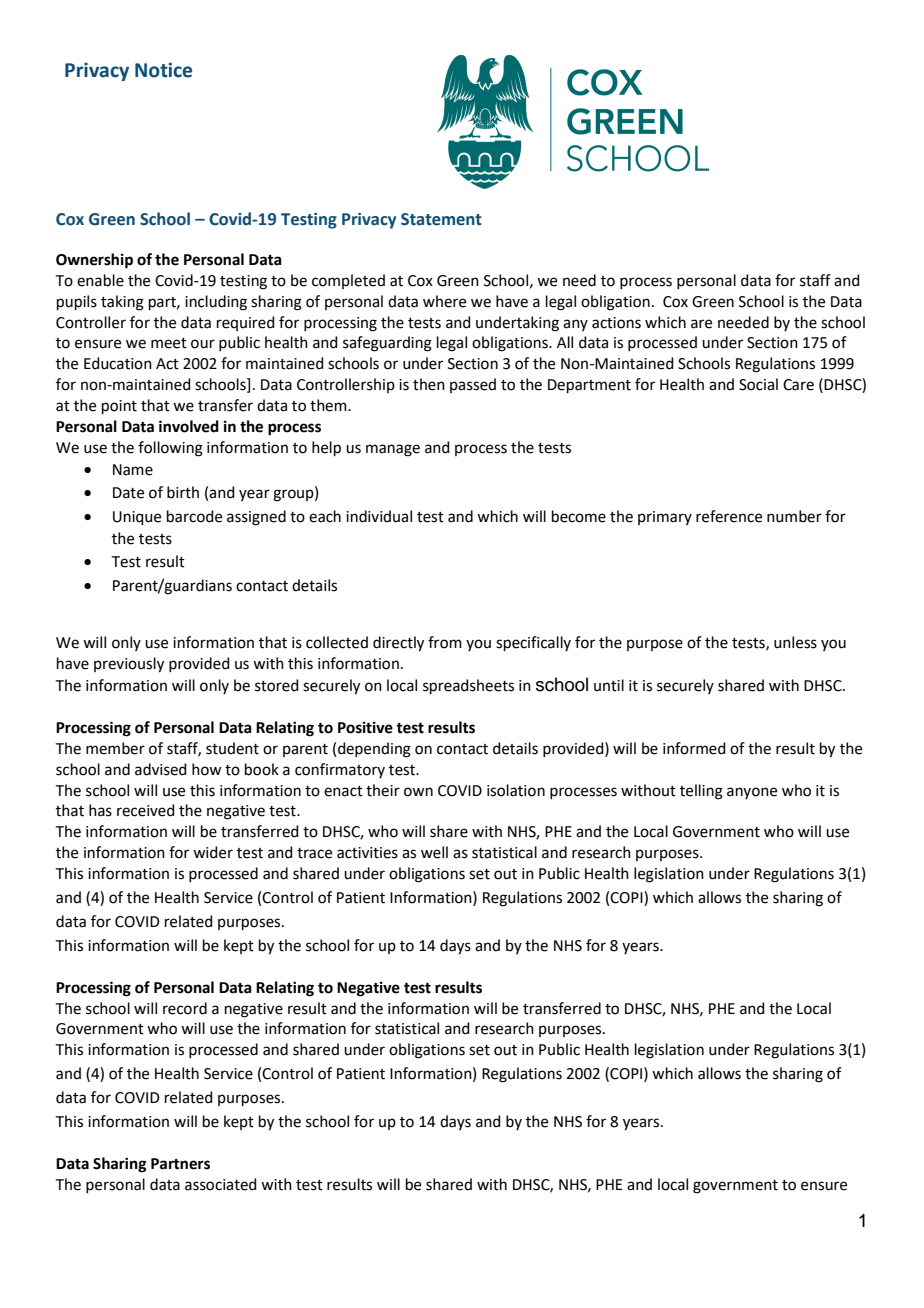  I want to click on Notice, so click(163, 70).
